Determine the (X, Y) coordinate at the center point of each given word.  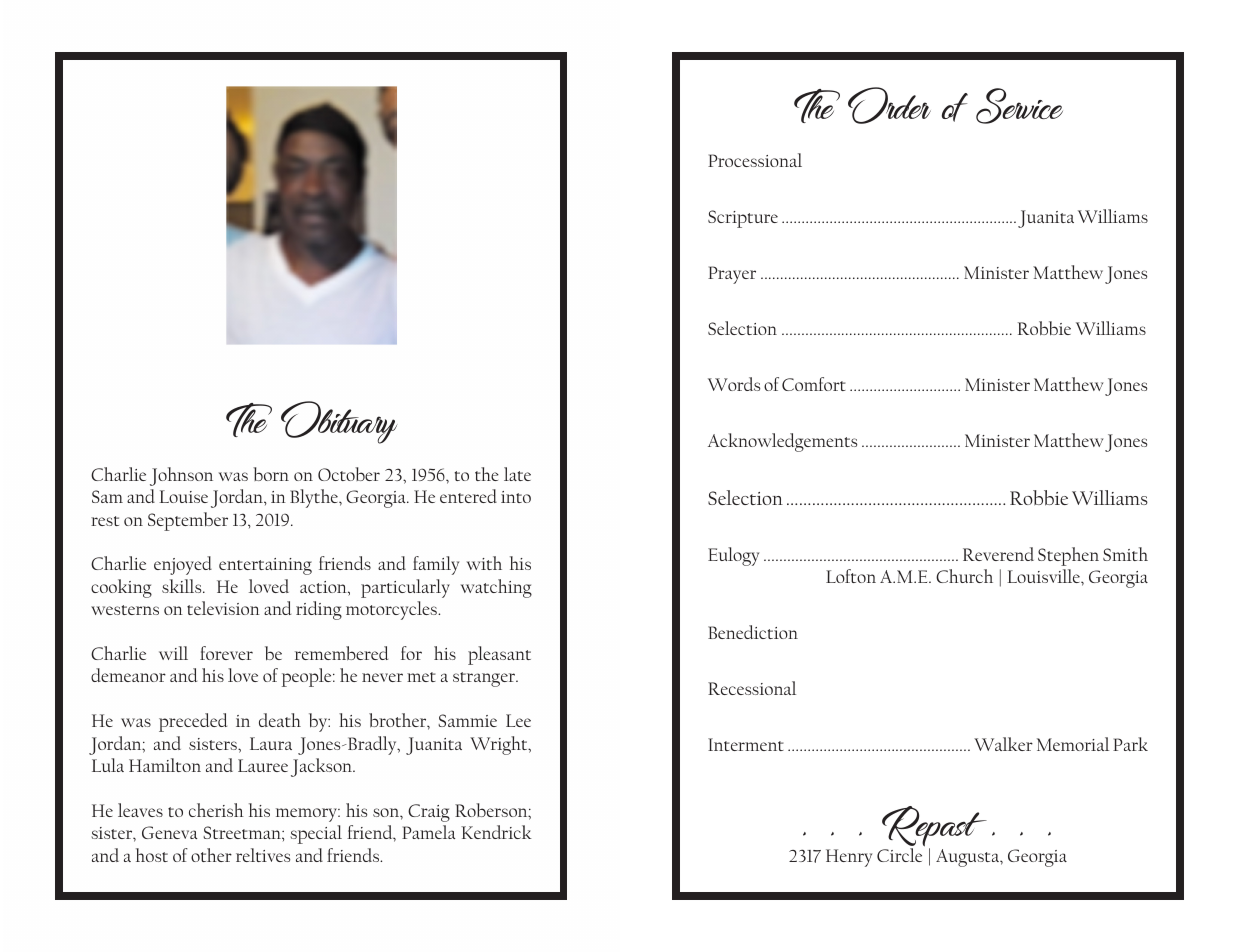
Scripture (743, 219)
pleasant (499, 655)
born (271, 474)
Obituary (339, 422)
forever (226, 653)
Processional (755, 160)
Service (1019, 106)
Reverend (998, 554)
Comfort (814, 384)
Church (964, 576)
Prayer (732, 275)
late (517, 474)
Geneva (169, 832)
